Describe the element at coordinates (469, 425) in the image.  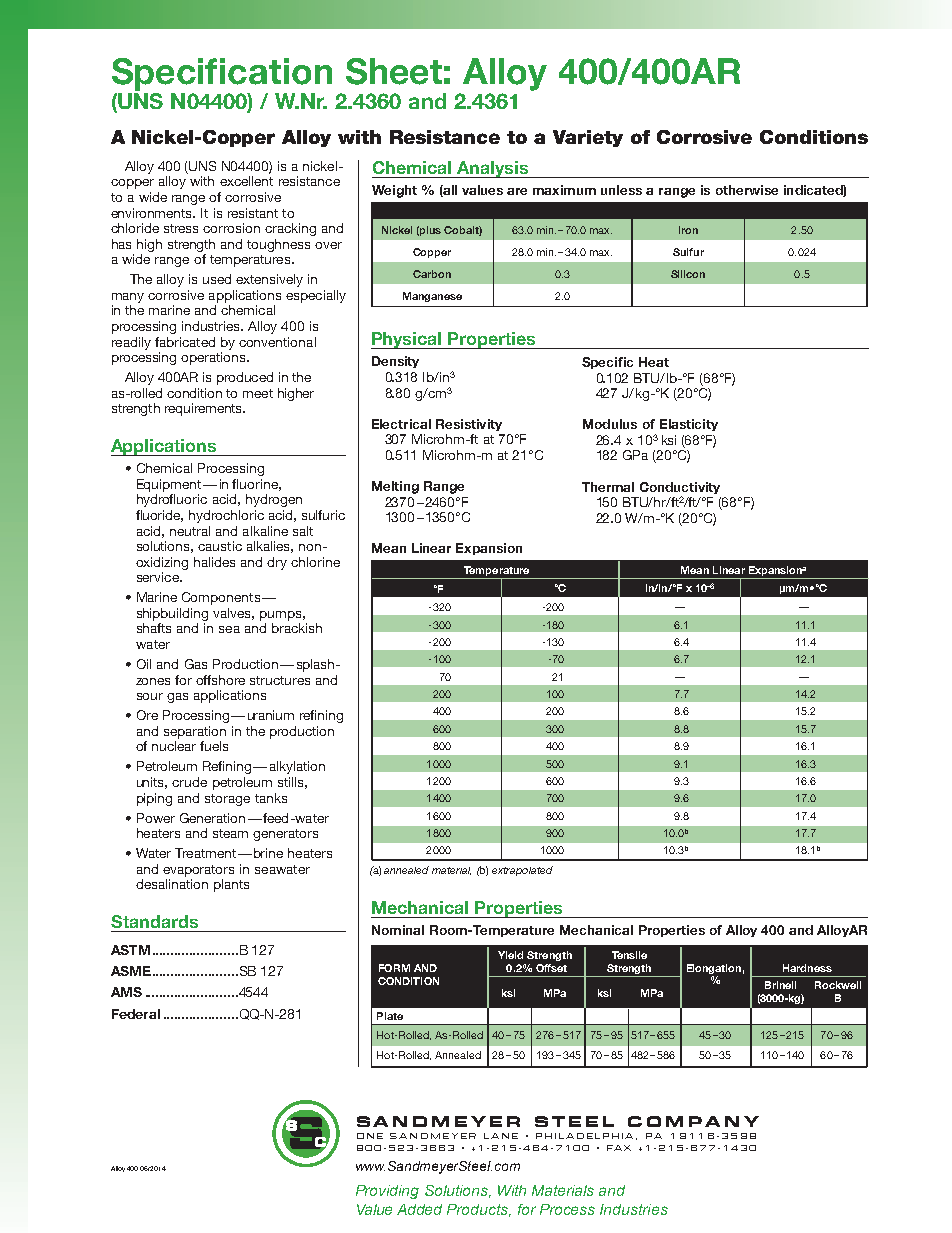
I see `Resistivity` at that location.
